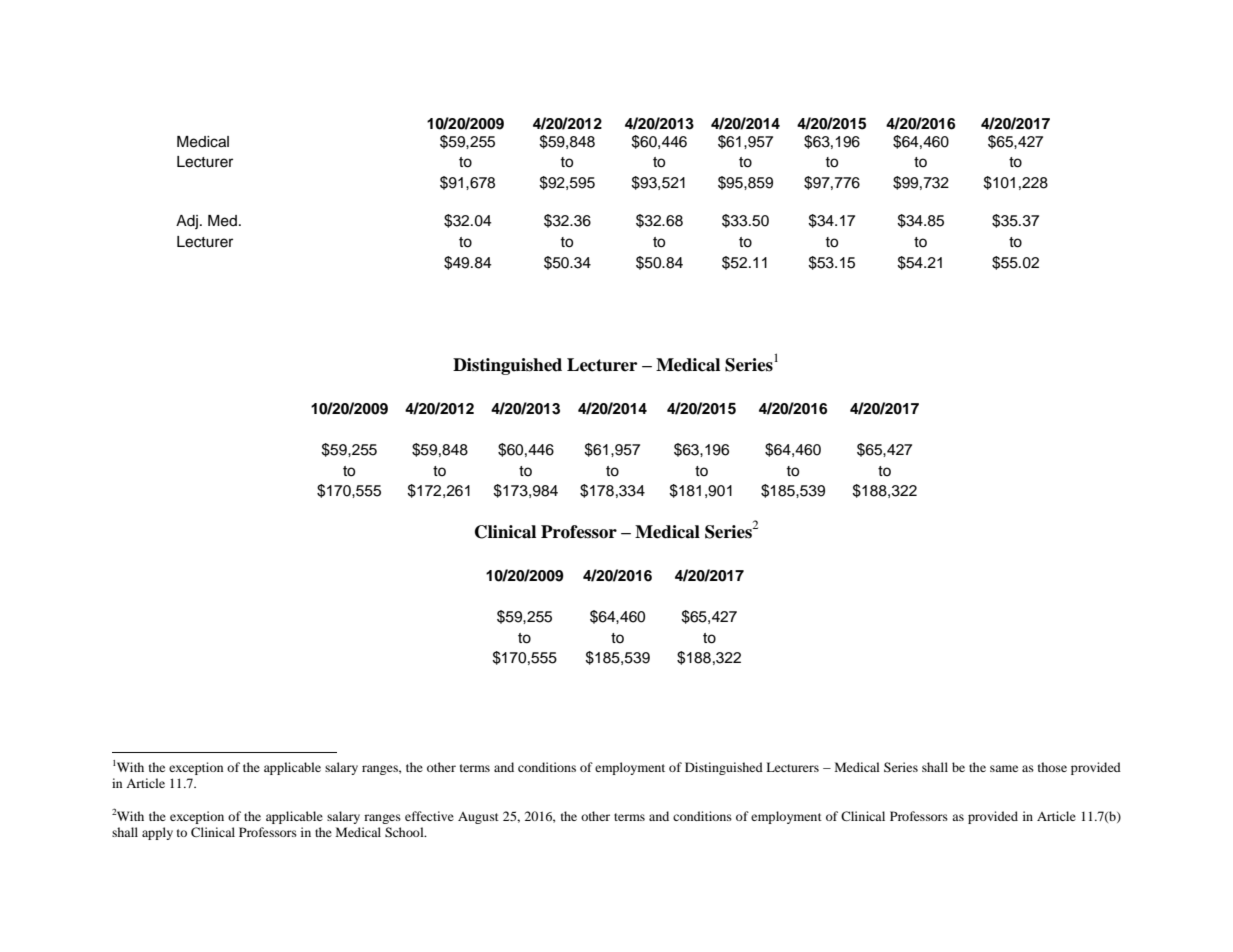 The width and height of the screenshot is (1233, 952). I want to click on August, so click(478, 818).
